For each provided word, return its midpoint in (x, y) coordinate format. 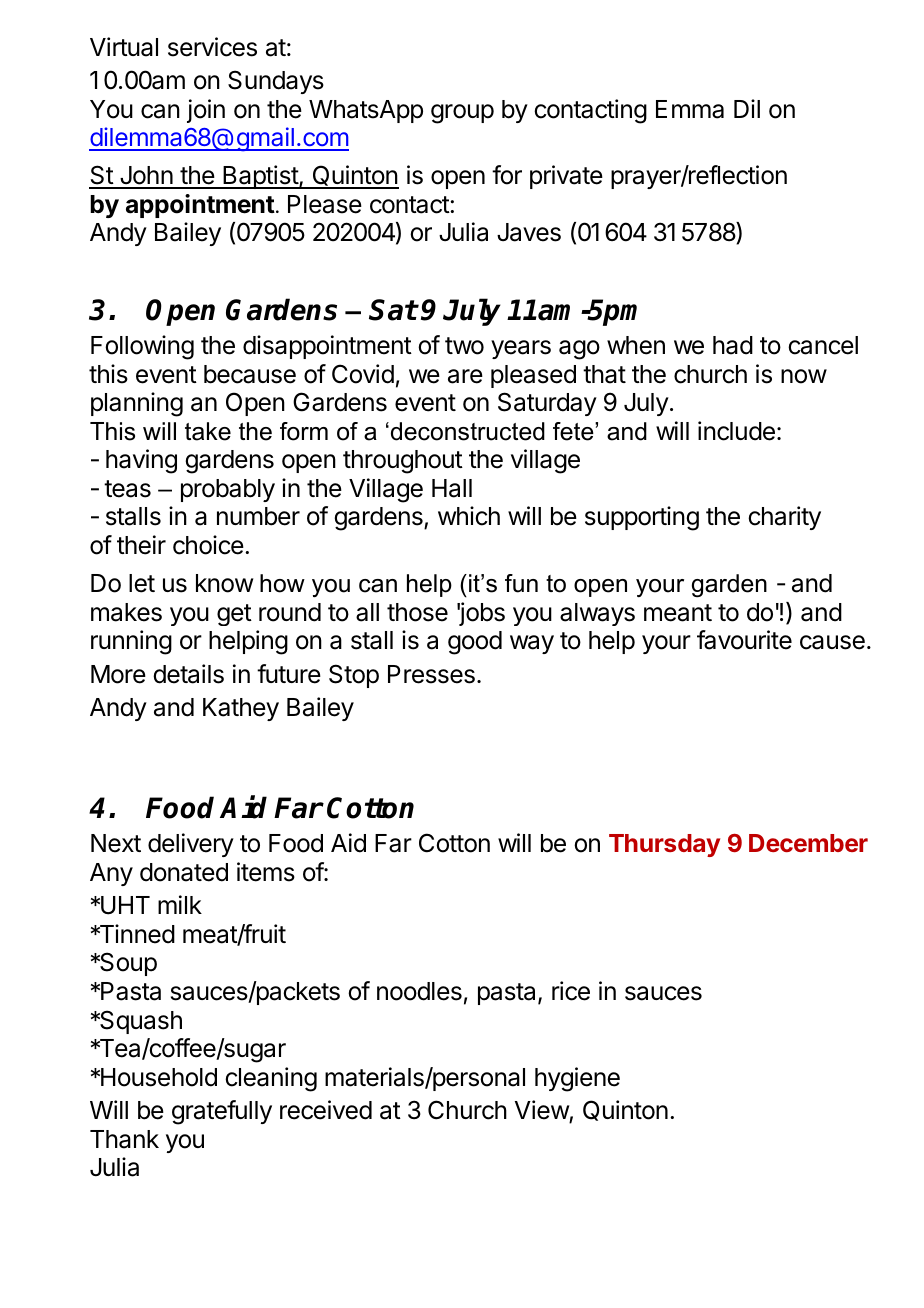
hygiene (577, 1079)
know (224, 583)
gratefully (222, 1112)
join (206, 111)
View (542, 1110)
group (462, 114)
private (566, 177)
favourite (744, 640)
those (417, 612)
